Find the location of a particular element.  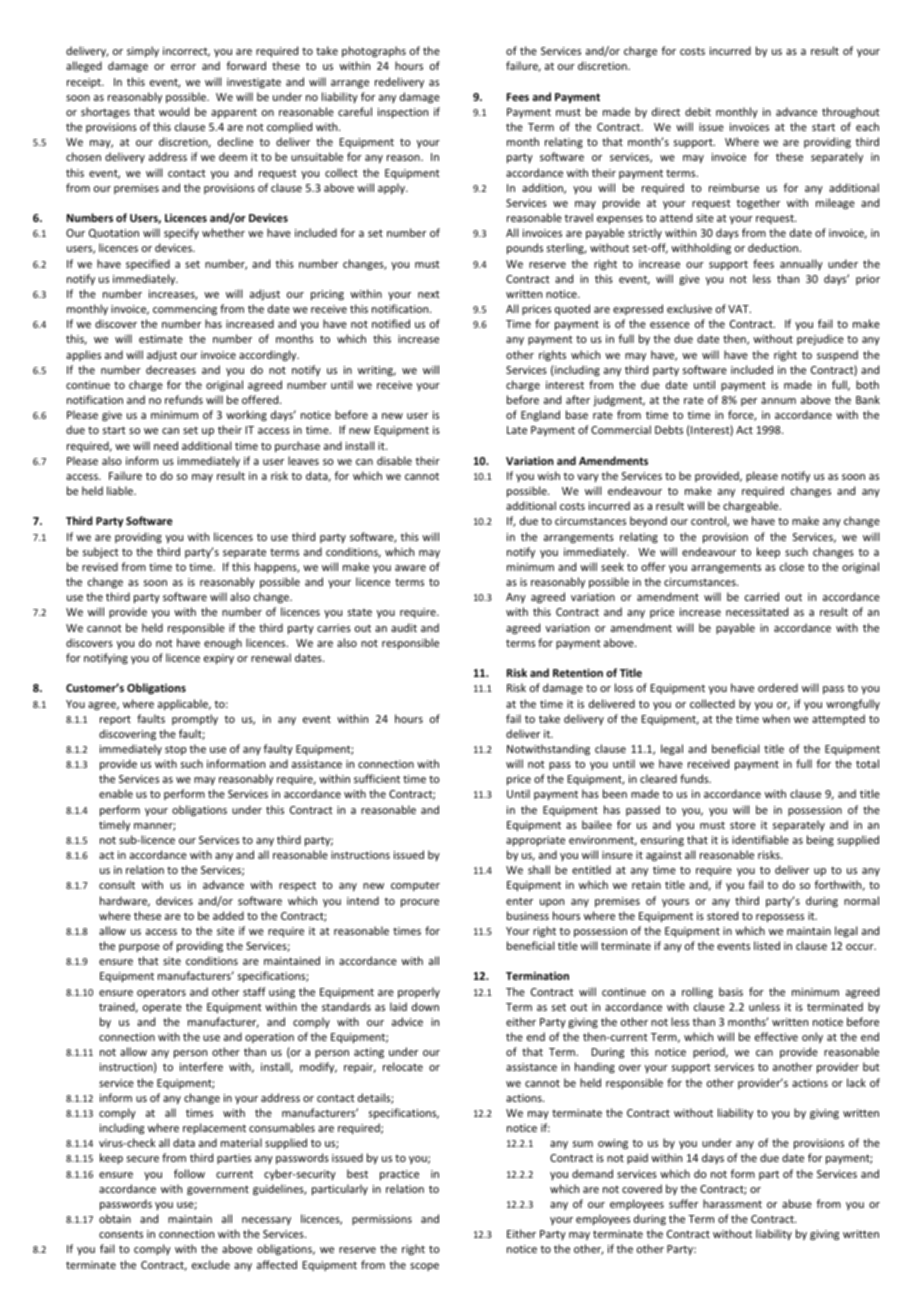

scope is located at coordinates (424, 1267).
